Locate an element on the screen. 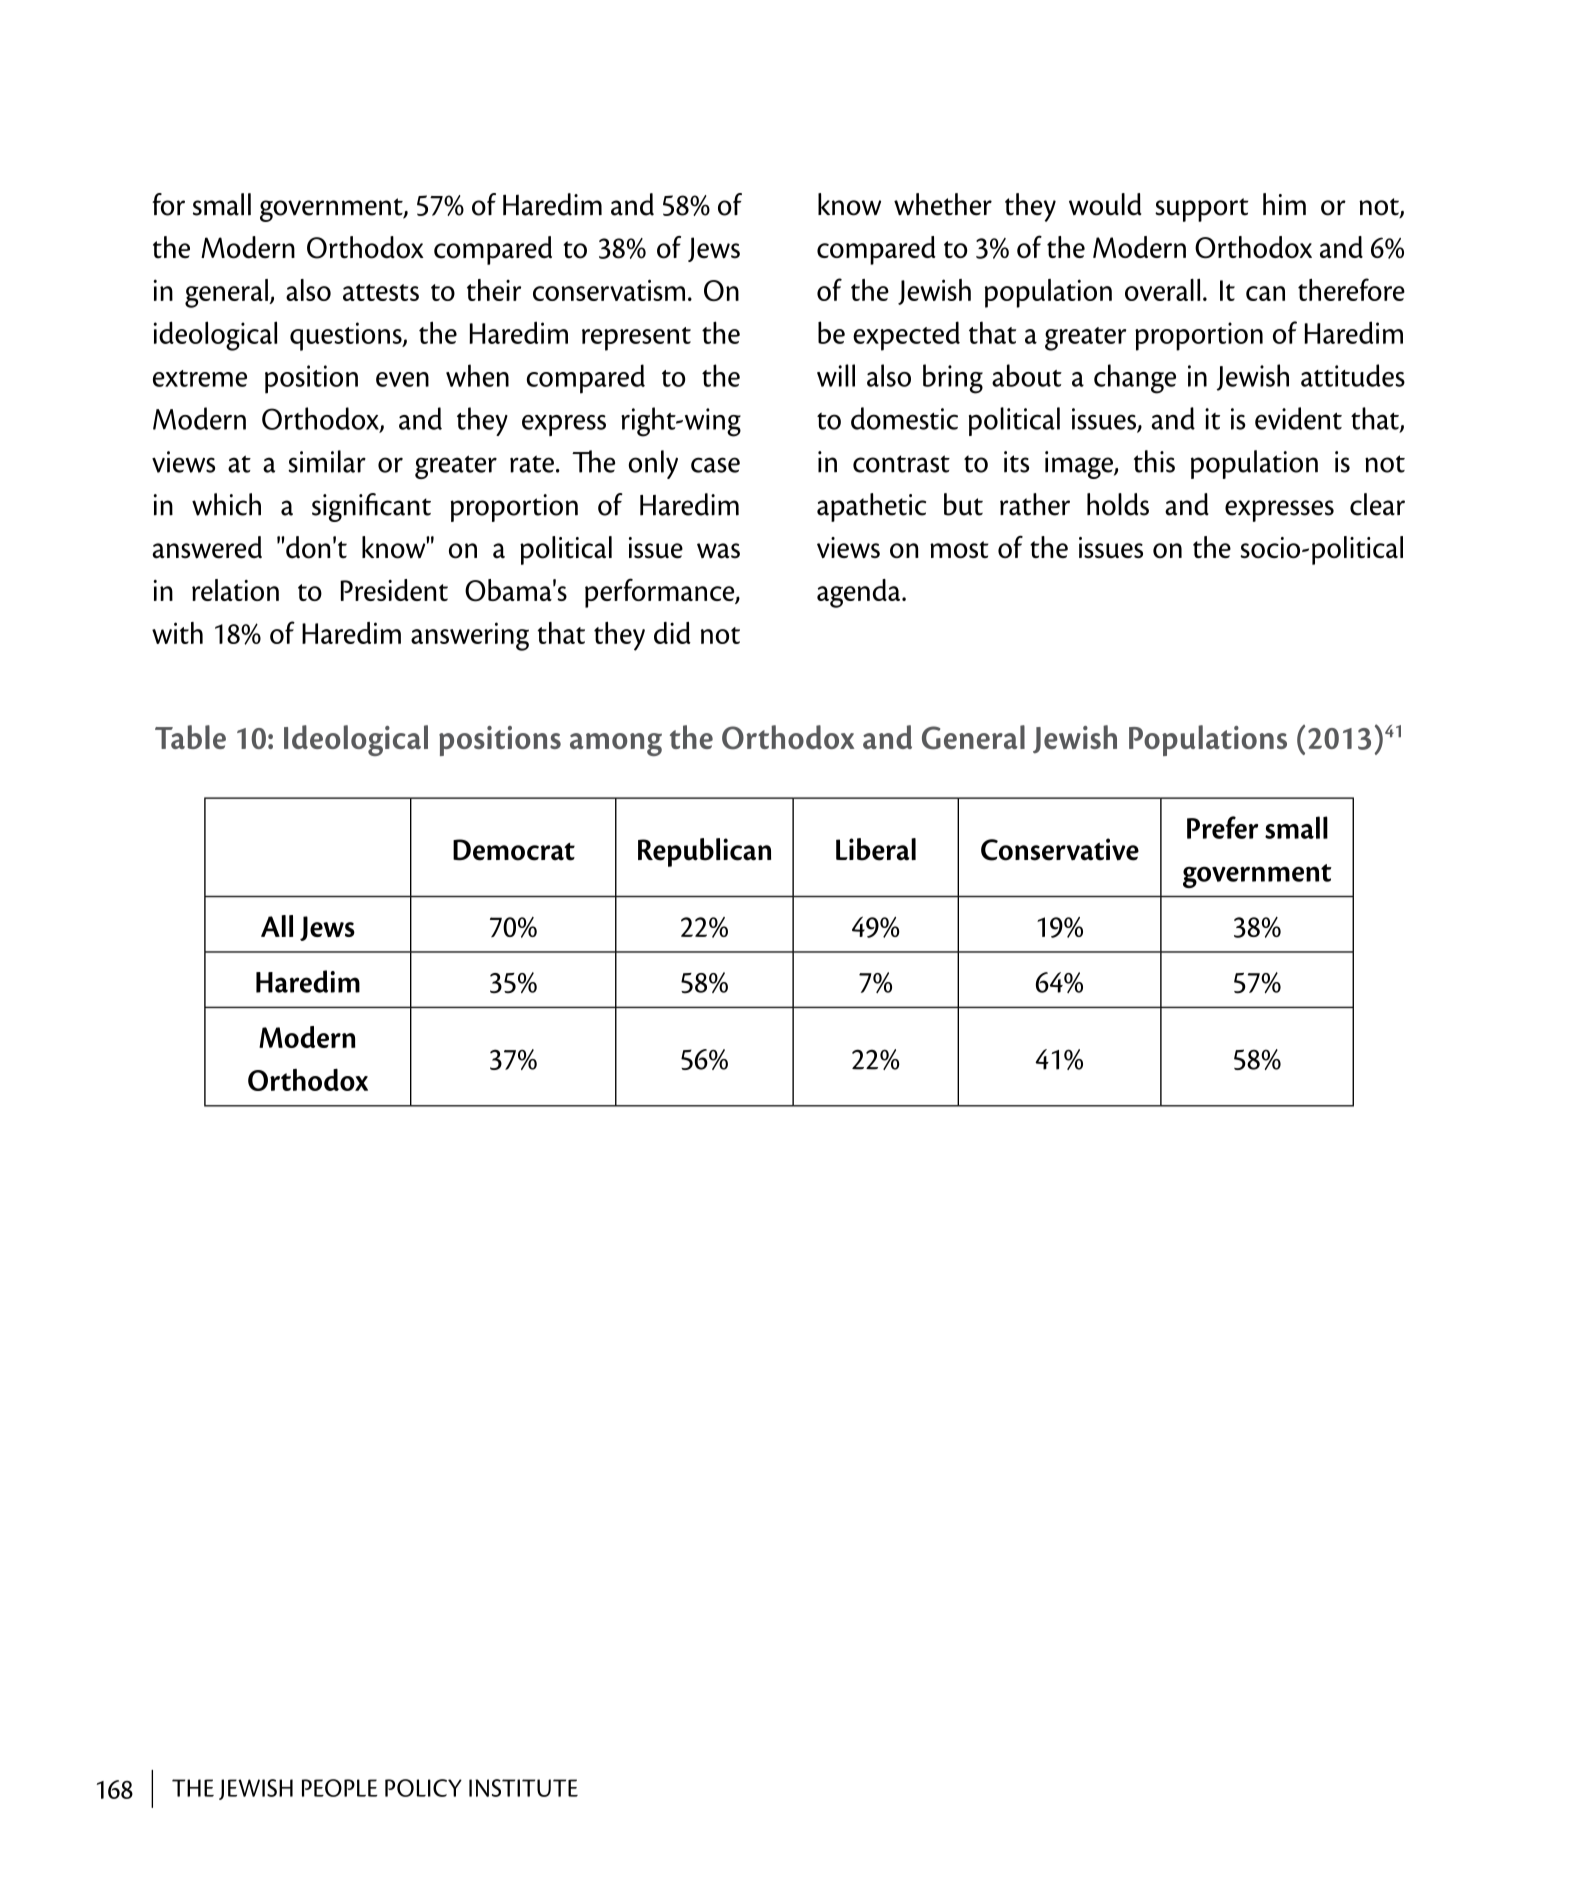 The width and height of the screenshot is (1595, 1899). support is located at coordinates (1201, 210).
